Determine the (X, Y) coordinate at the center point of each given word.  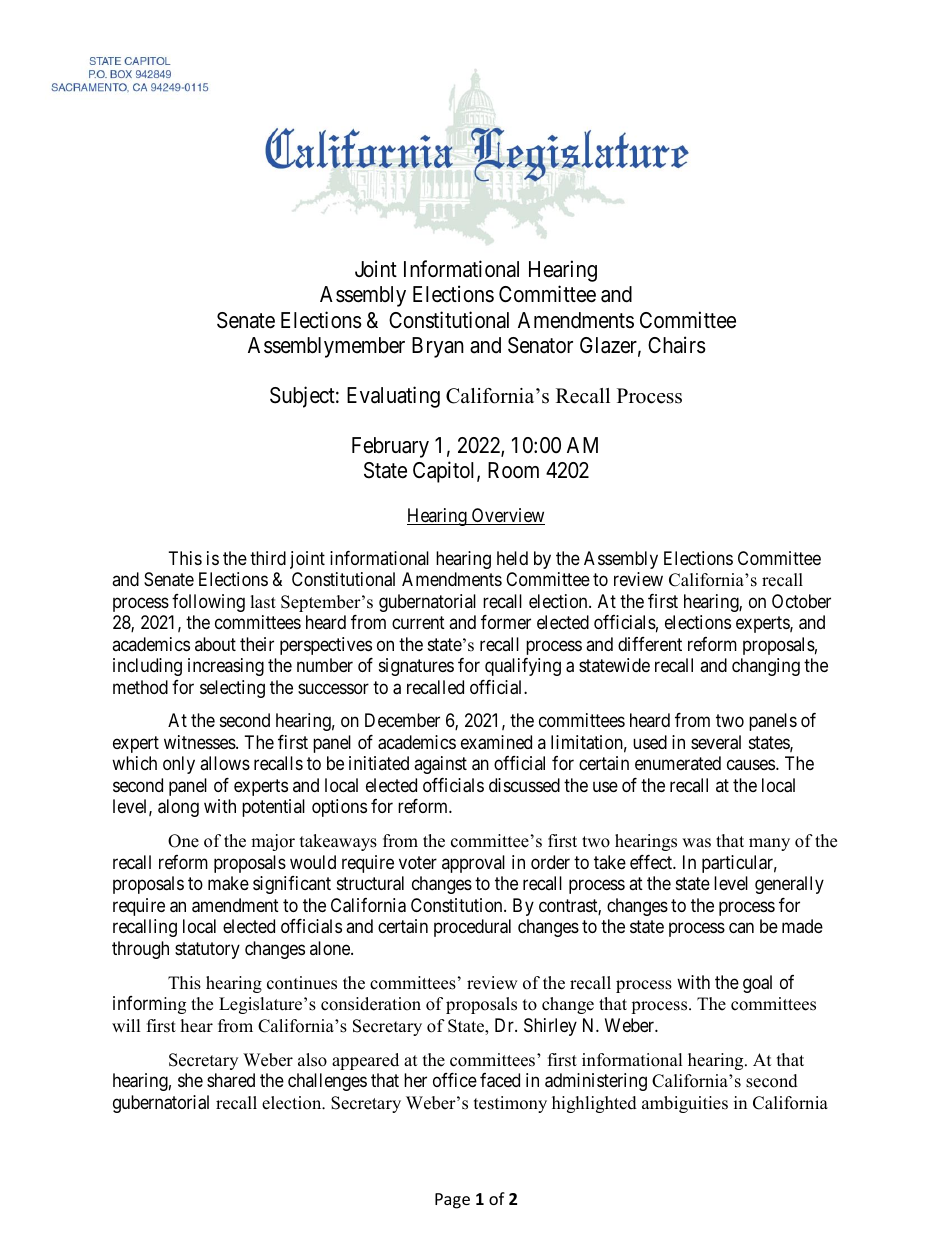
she (190, 1080)
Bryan (438, 347)
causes (751, 765)
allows (225, 763)
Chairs (677, 345)
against (440, 765)
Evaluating (393, 397)
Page (452, 1201)
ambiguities (685, 1104)
